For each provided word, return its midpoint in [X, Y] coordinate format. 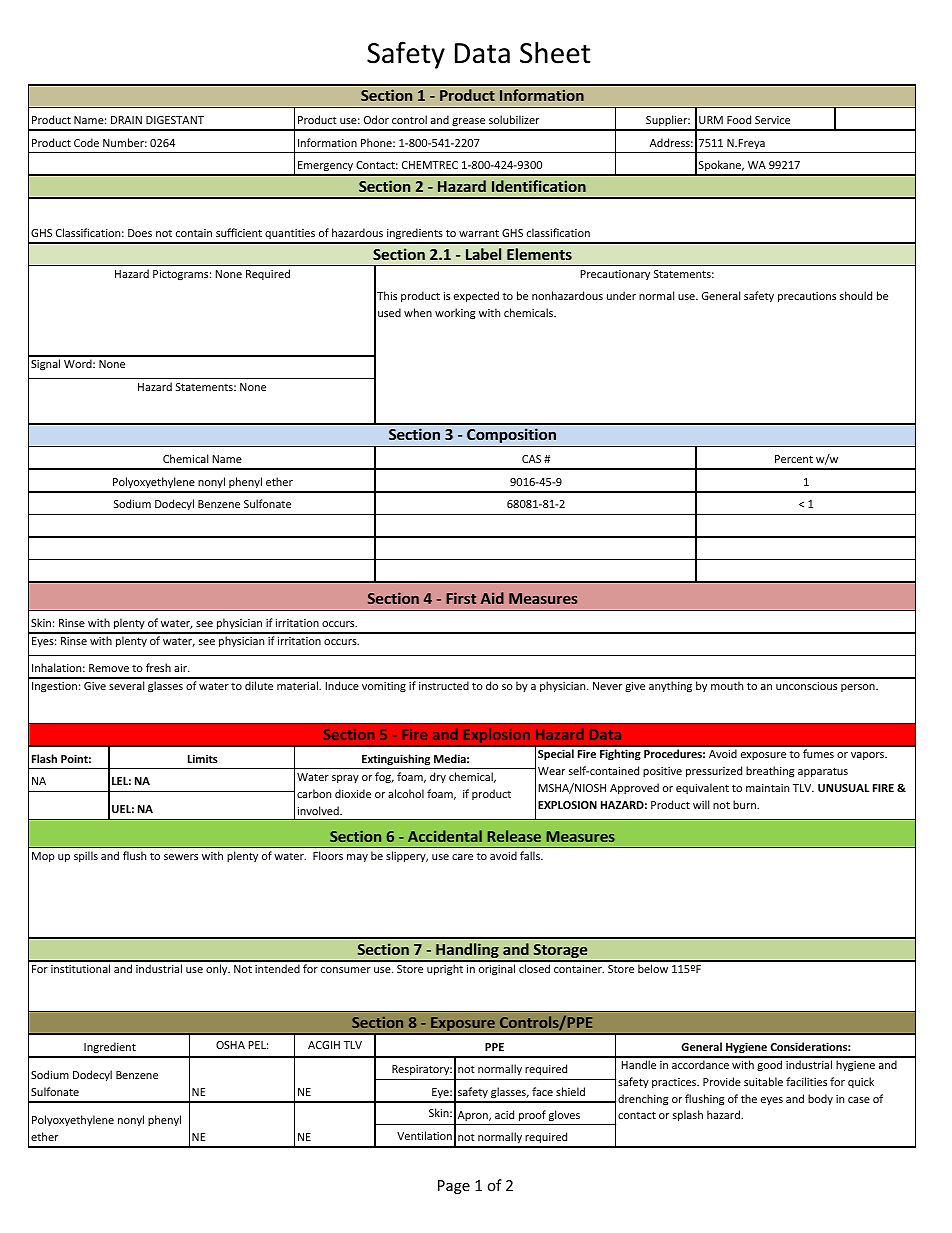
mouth [727, 685]
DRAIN [126, 120]
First [461, 598]
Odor [376, 119]
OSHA [230, 1045]
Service [772, 120]
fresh [158, 667]
